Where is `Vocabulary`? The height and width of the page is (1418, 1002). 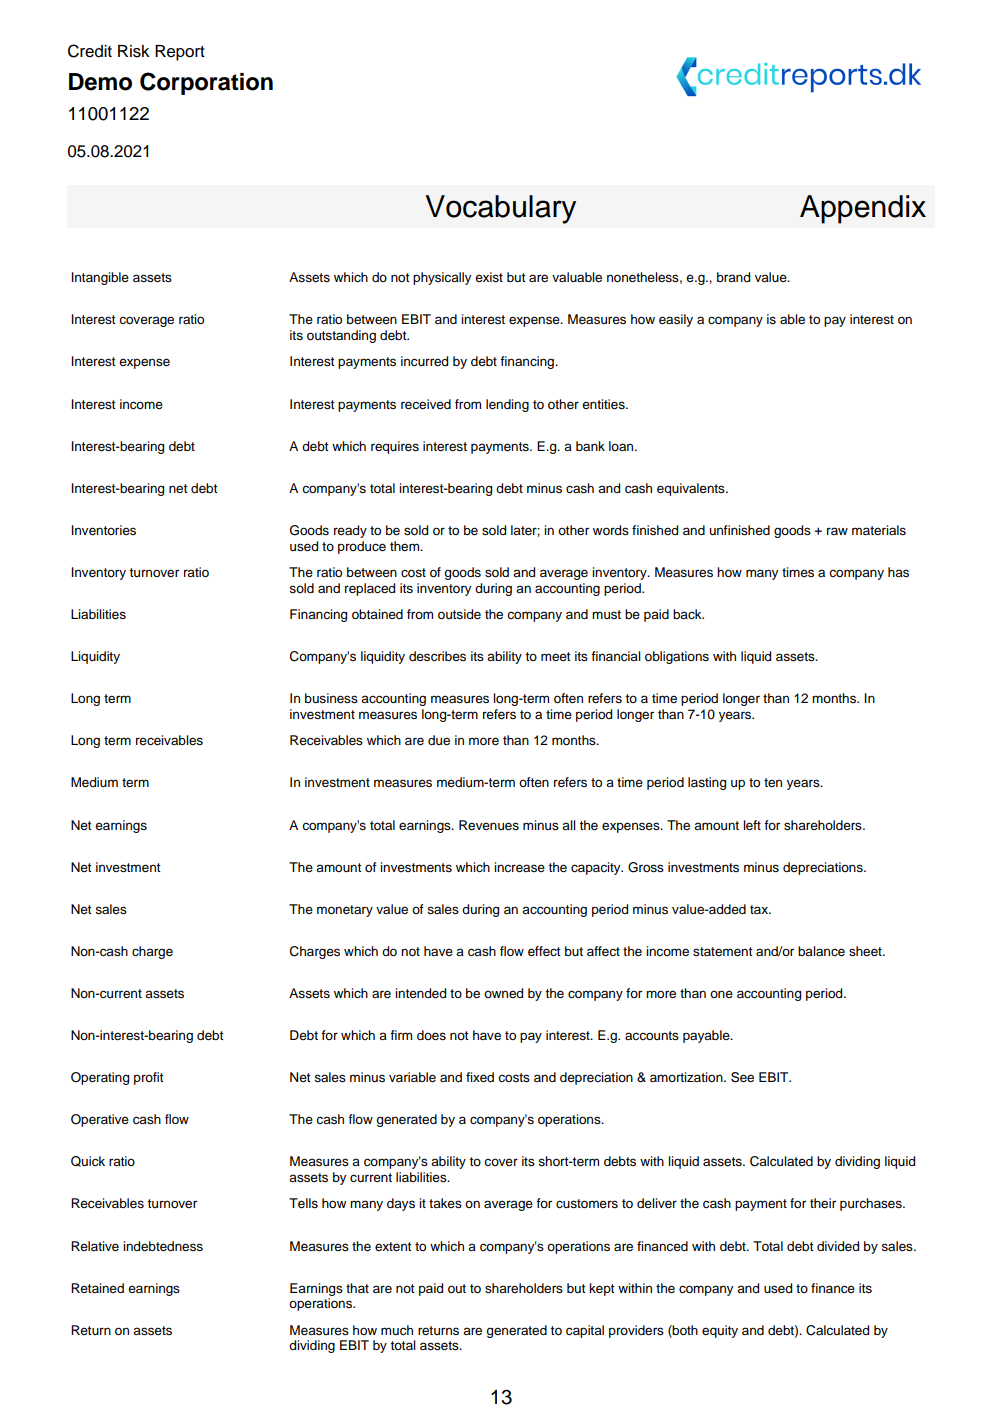
Vocabulary is located at coordinates (500, 209).
